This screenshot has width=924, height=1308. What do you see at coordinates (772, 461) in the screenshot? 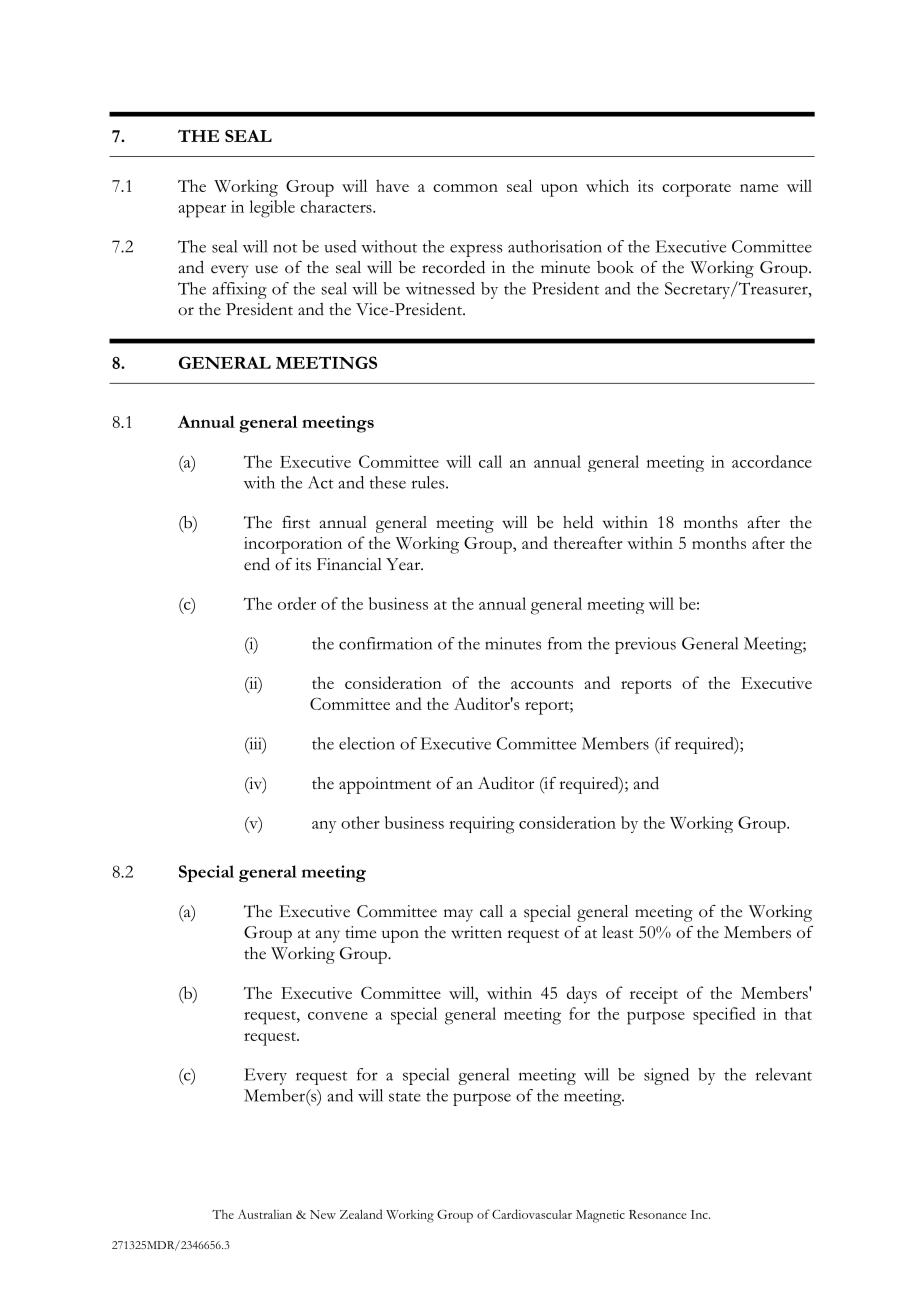
I see `accordance` at bounding box center [772, 461].
